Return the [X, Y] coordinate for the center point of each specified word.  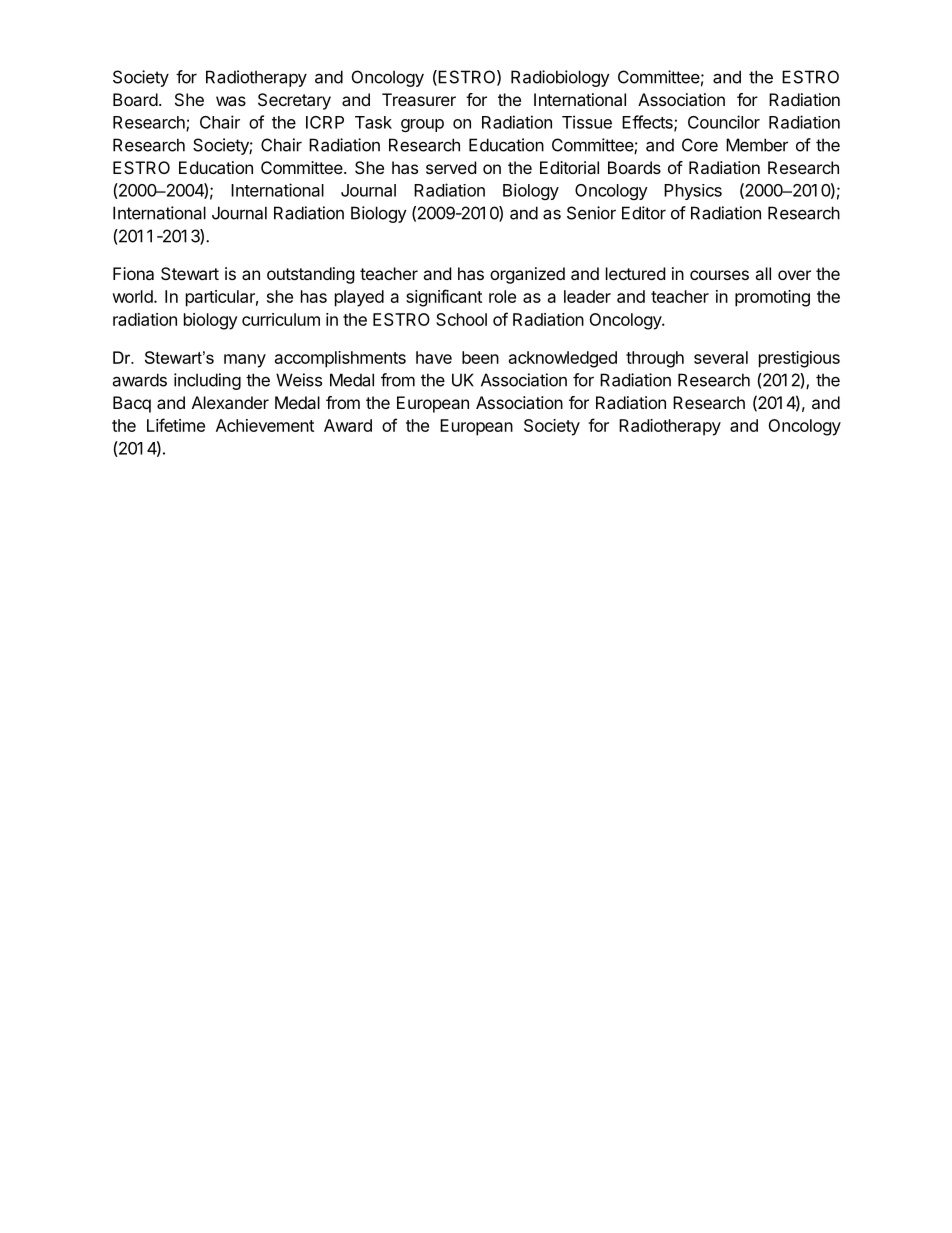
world [132, 296]
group [422, 125]
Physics [693, 192]
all [763, 273]
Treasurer [419, 99]
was [231, 101]
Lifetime [176, 425]
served [451, 167]
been [480, 357]
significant [444, 298]
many [245, 361]
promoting [772, 298]
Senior [591, 213]
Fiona [133, 273]
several [721, 357]
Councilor [724, 122]
